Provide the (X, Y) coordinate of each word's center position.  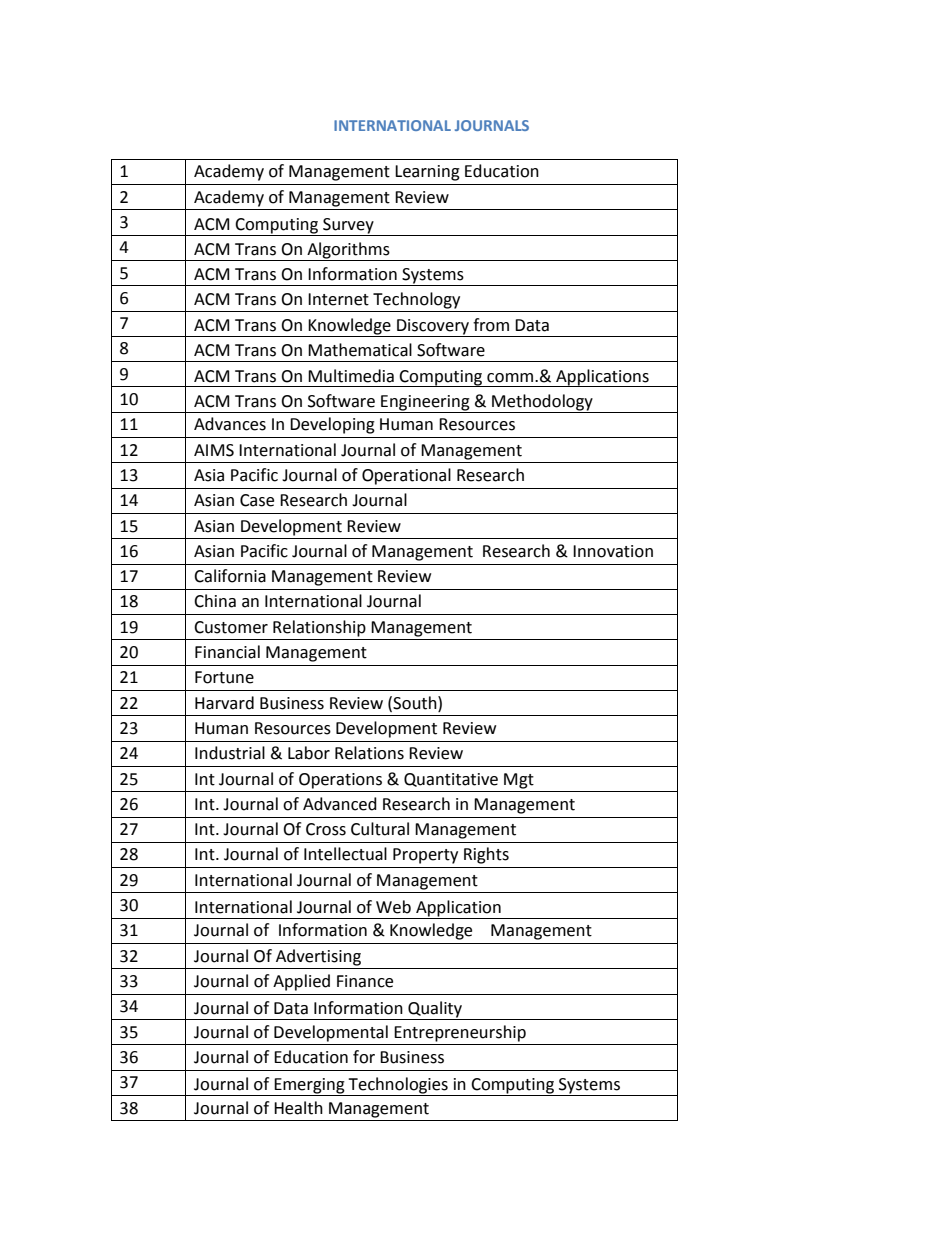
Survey (348, 226)
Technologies (398, 1086)
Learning (427, 173)
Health (298, 1108)
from (491, 325)
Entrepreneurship (460, 1033)
